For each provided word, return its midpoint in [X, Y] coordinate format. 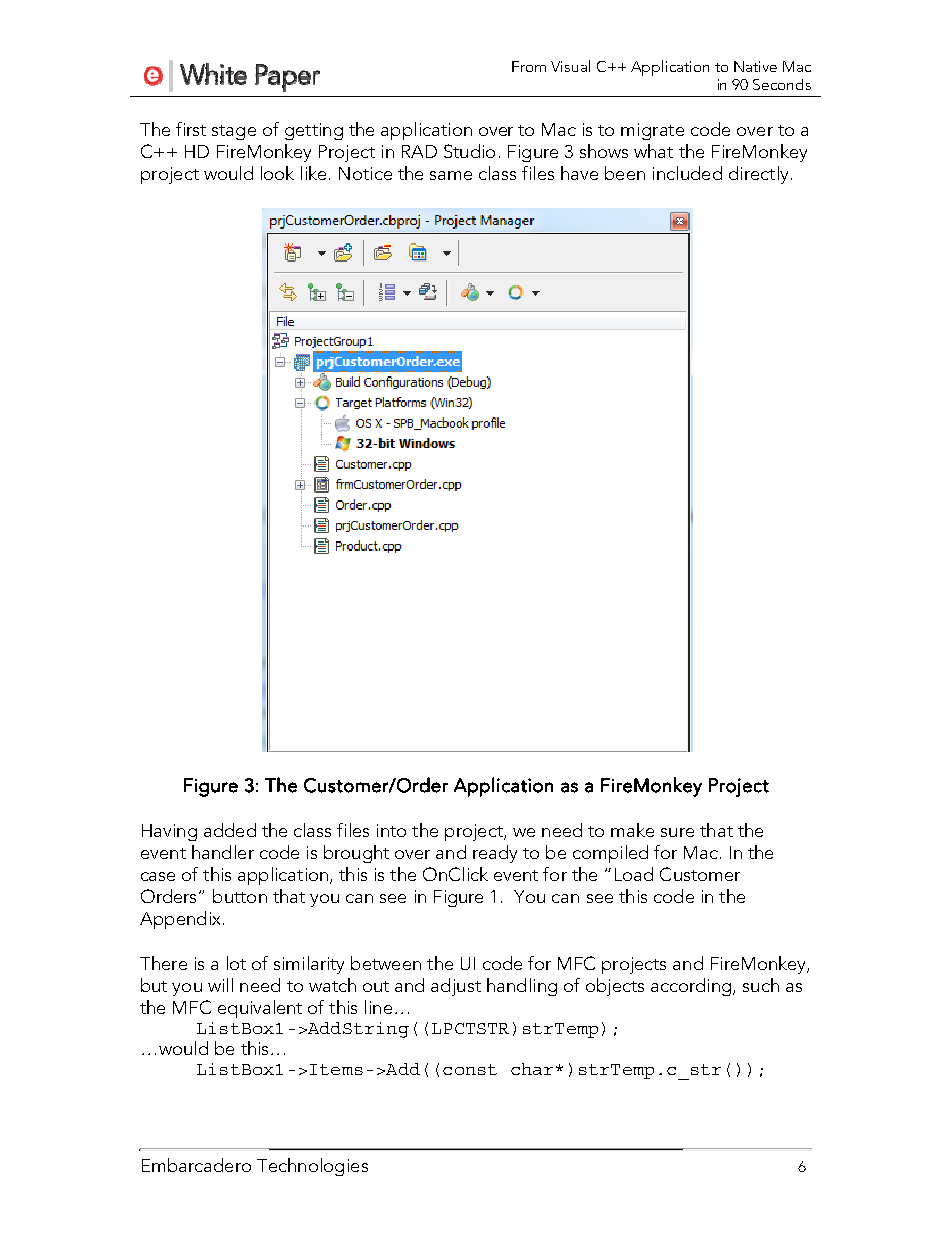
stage [234, 132]
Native [755, 66]
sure [677, 832]
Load [634, 874]
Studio [469, 151]
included [687, 173]
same [451, 175]
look [277, 173]
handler [223, 852]
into [391, 830]
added [230, 830]
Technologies [312, 1167]
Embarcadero [196, 1165]
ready [495, 854]
